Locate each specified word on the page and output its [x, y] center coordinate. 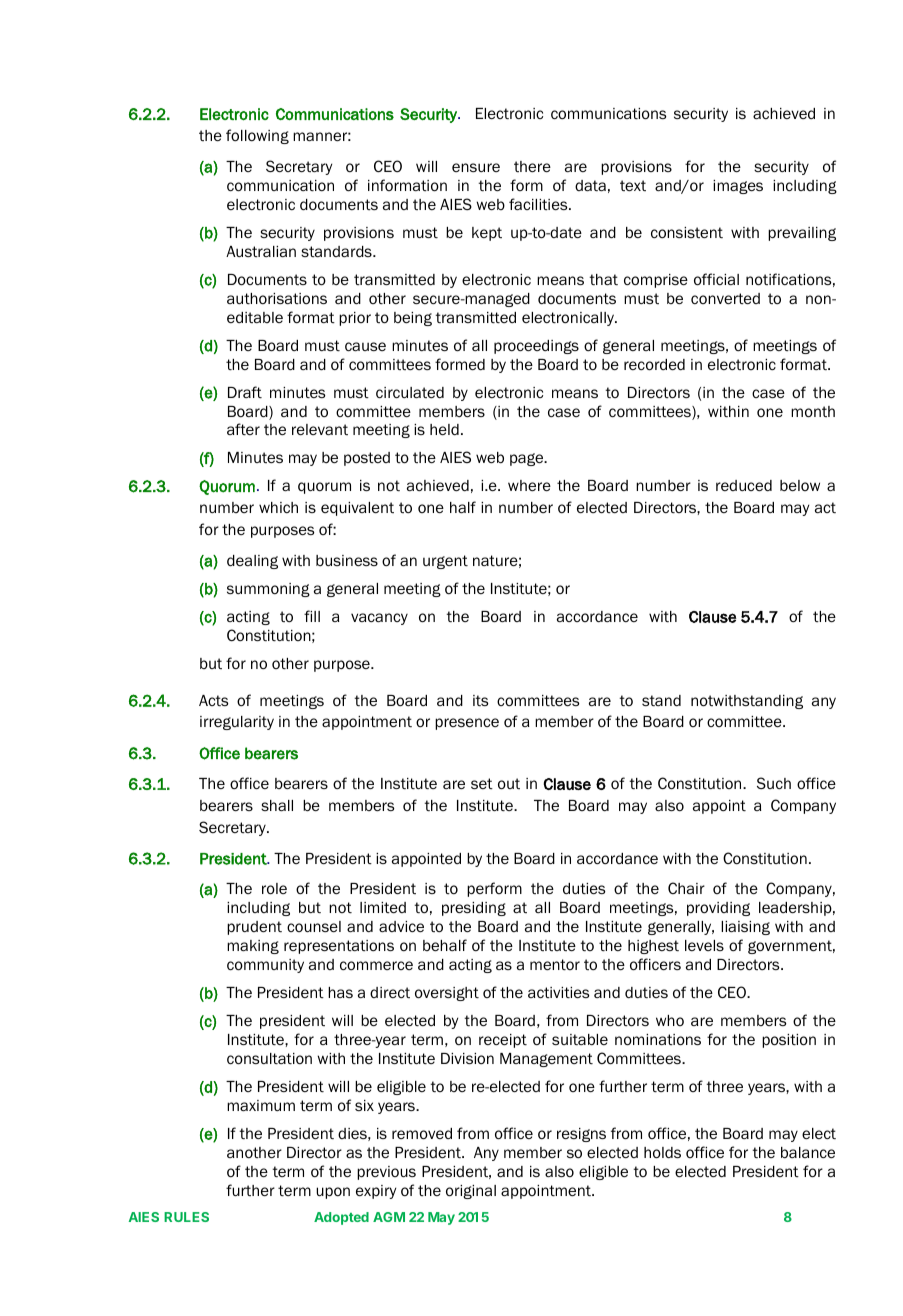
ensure [476, 167]
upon [333, 1193]
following [257, 136]
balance [808, 1152]
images [738, 187]
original [471, 1192]
